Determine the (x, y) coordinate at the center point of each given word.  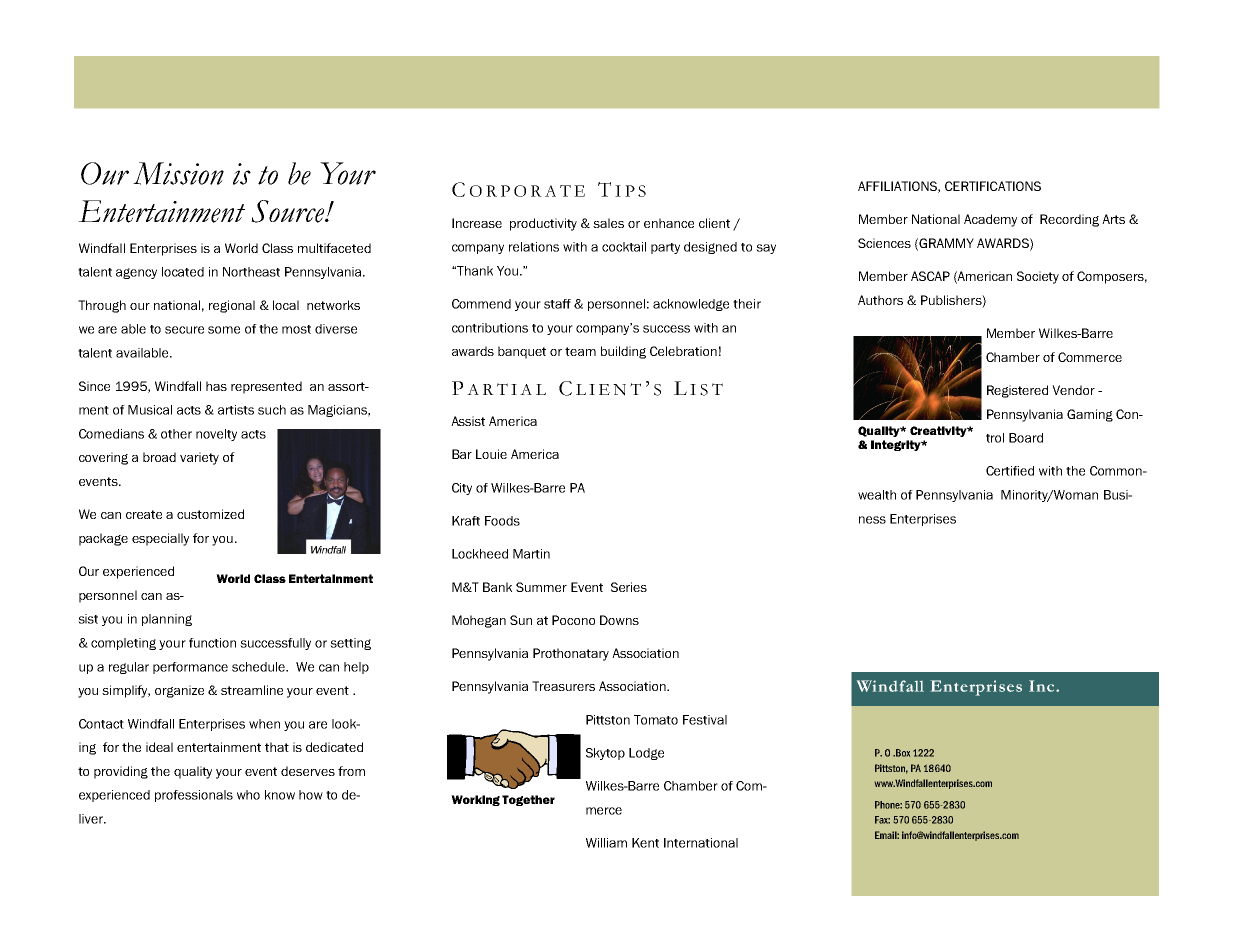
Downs (619, 620)
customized (210, 514)
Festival (705, 720)
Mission (178, 173)
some (224, 330)
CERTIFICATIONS (993, 186)
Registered (1017, 391)
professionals (194, 796)
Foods (502, 521)
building (623, 352)
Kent (645, 843)
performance (190, 668)
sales (608, 223)
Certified (1010, 471)
